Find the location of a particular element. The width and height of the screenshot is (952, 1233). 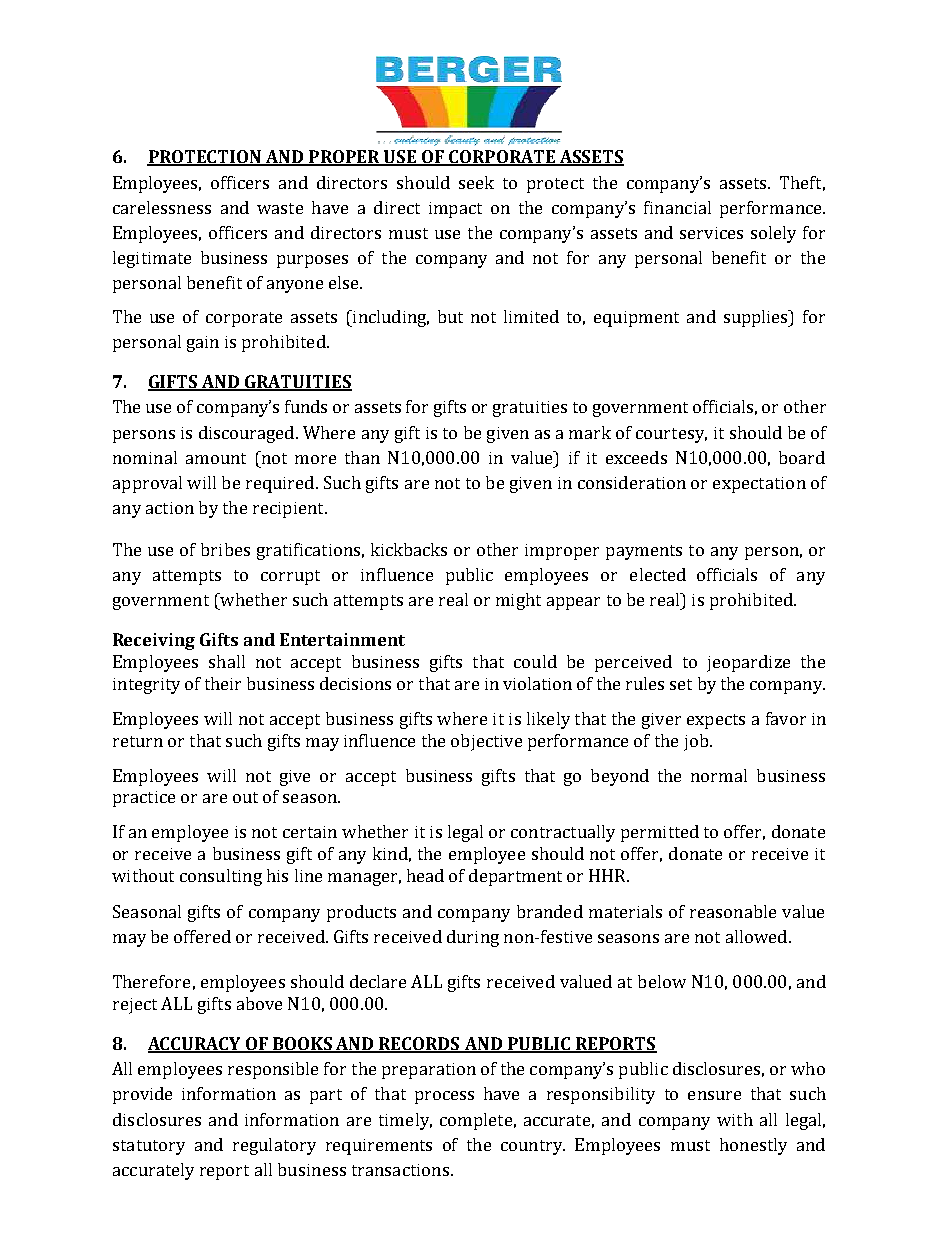

reasonable is located at coordinates (733, 911).
